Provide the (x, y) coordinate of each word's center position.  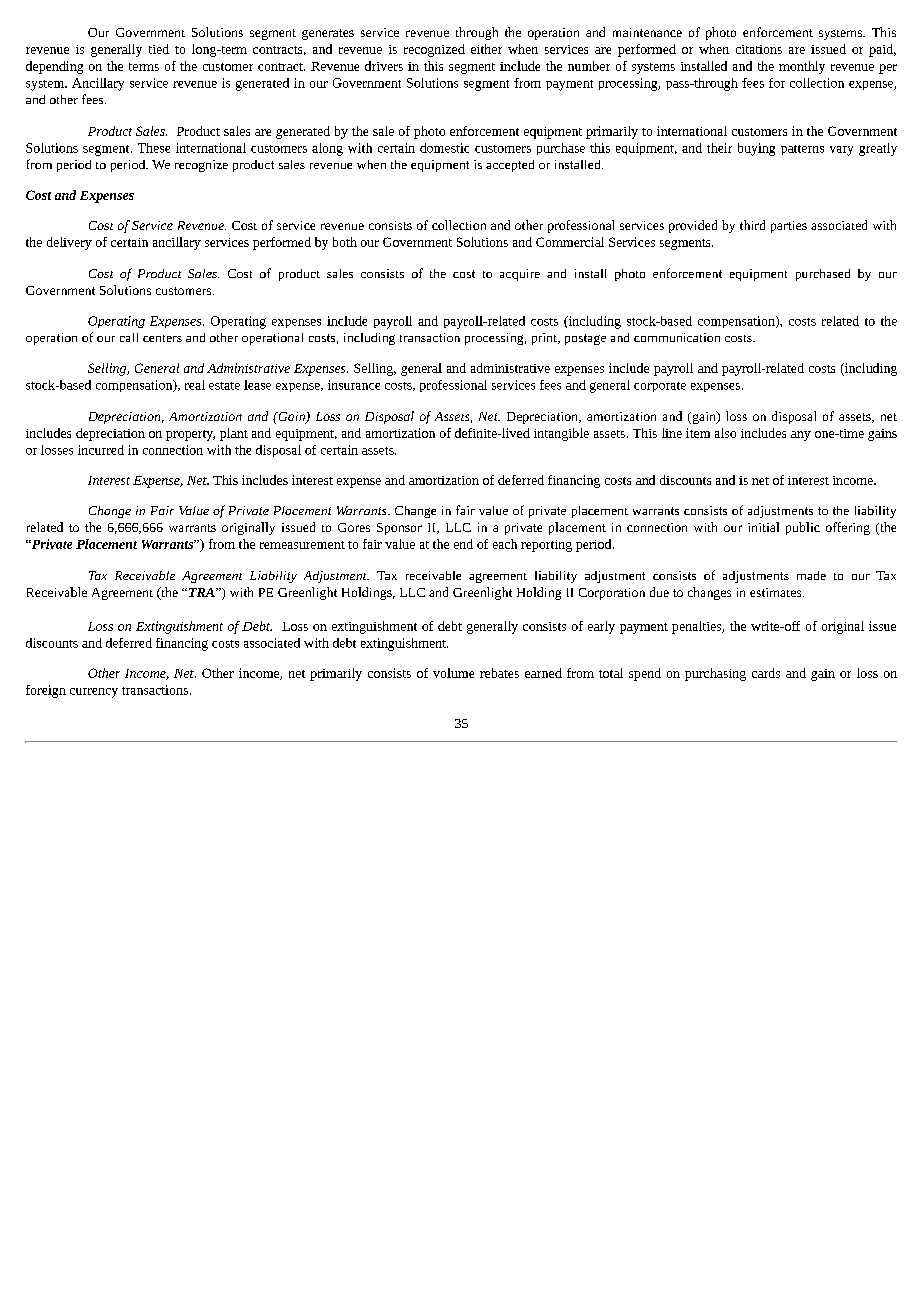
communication (677, 337)
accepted (510, 166)
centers (162, 338)
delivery (69, 243)
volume (453, 673)
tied (159, 49)
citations (759, 49)
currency (94, 693)
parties (789, 227)
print (545, 339)
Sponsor (399, 529)
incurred (101, 450)
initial (763, 527)
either (486, 49)
